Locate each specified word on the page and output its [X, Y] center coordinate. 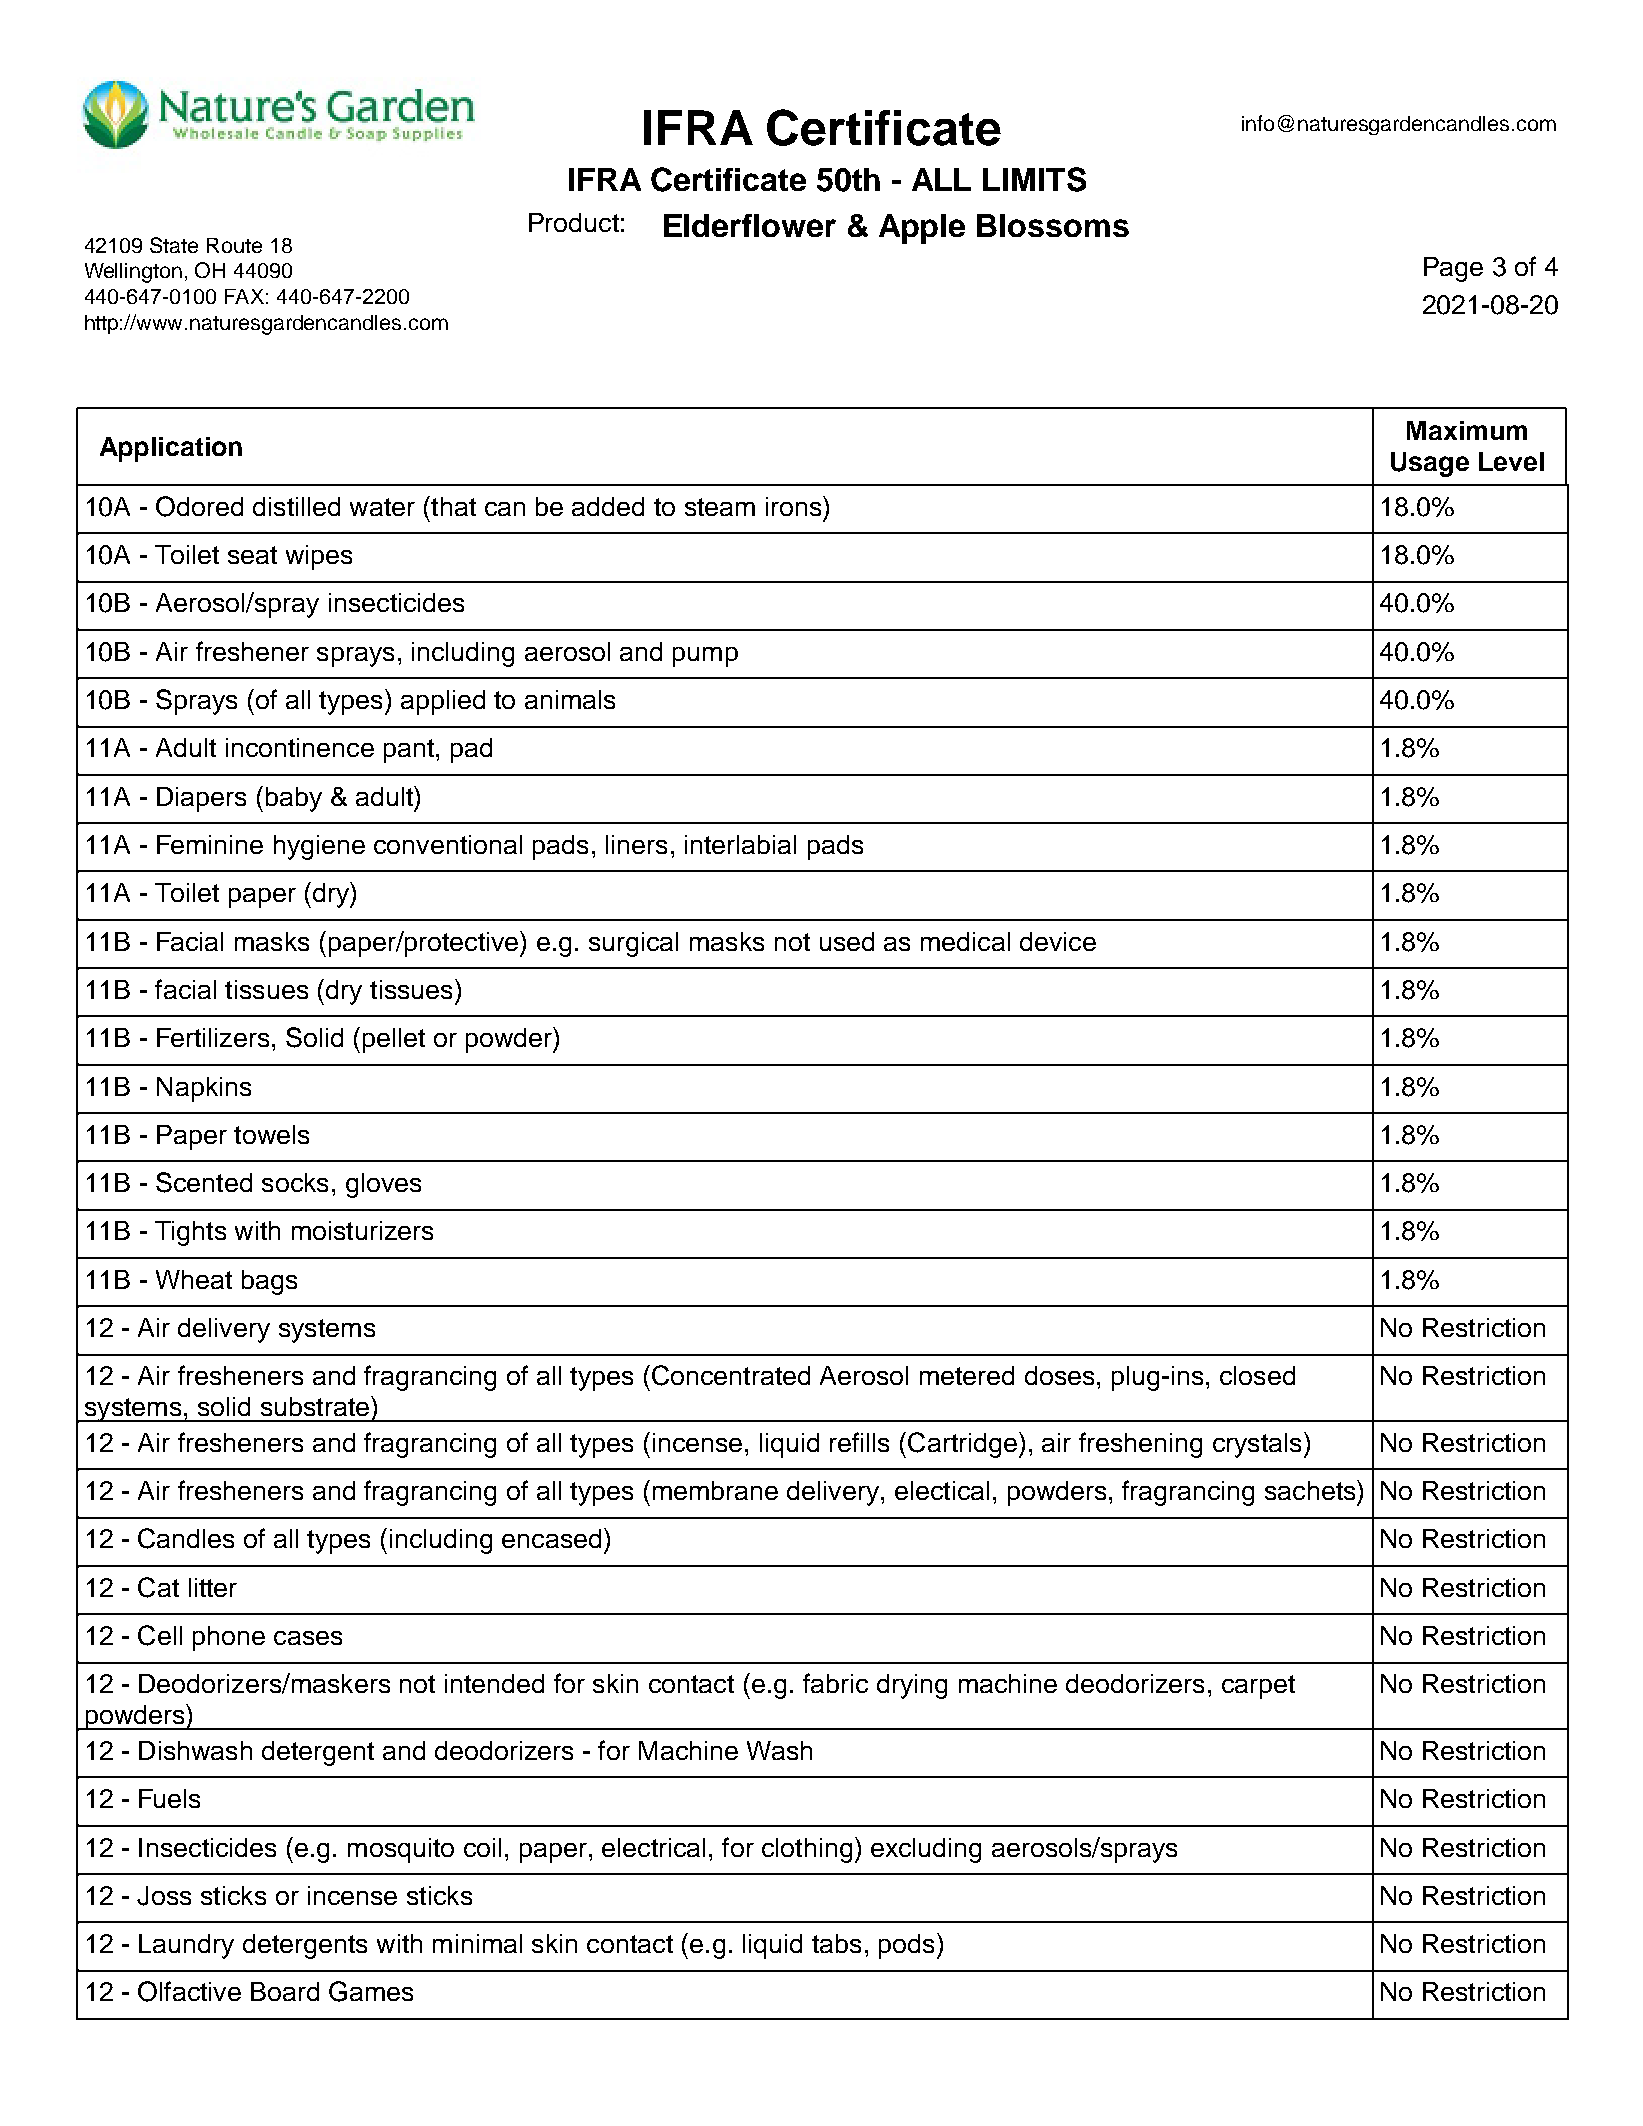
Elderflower [750, 225]
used [847, 941]
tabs [836, 1943]
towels [271, 1134]
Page [1453, 269]
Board [285, 1991]
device [1058, 941]
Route [234, 245]
